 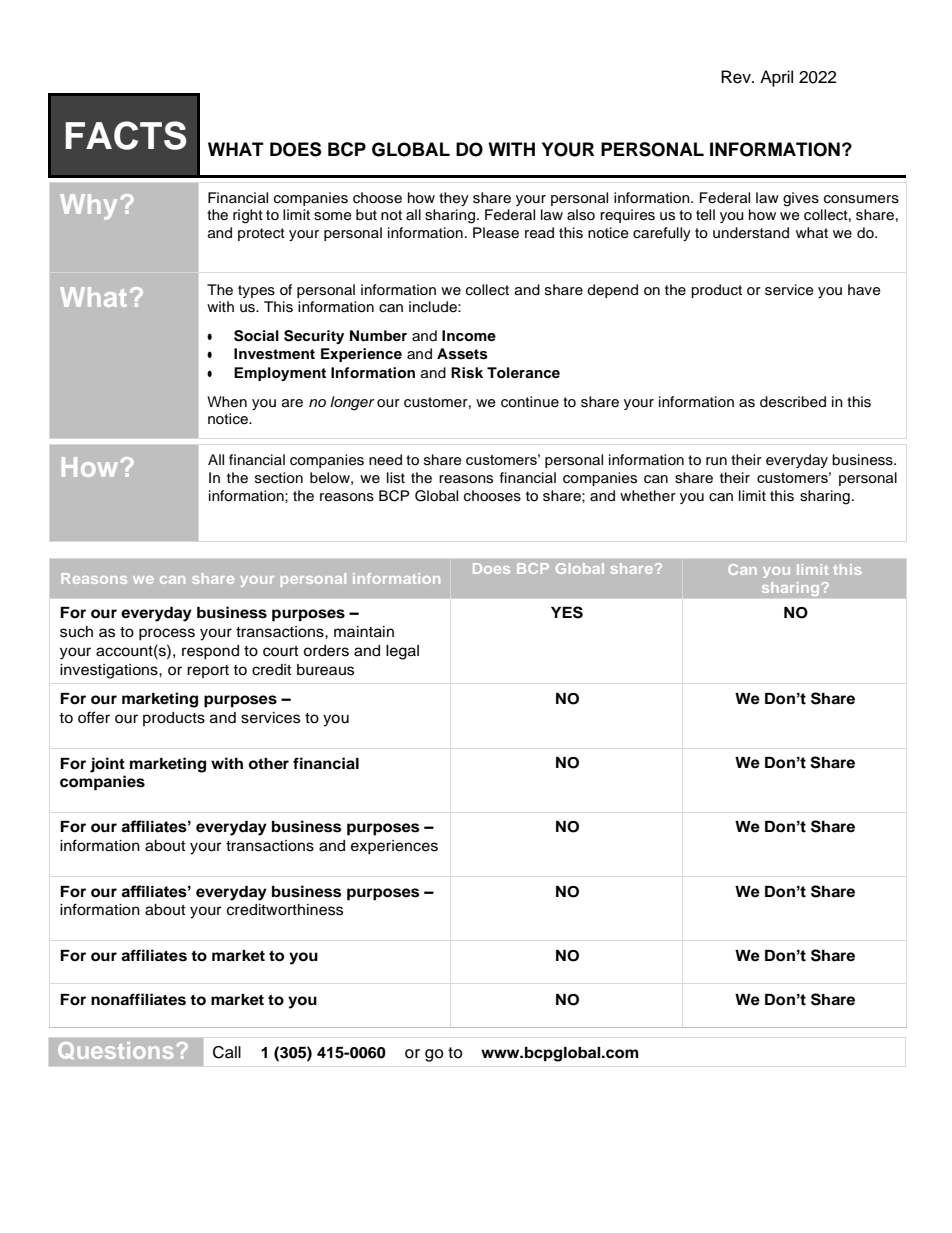 What do you see at coordinates (115, 1051) in the screenshot?
I see `Questions` at bounding box center [115, 1051].
